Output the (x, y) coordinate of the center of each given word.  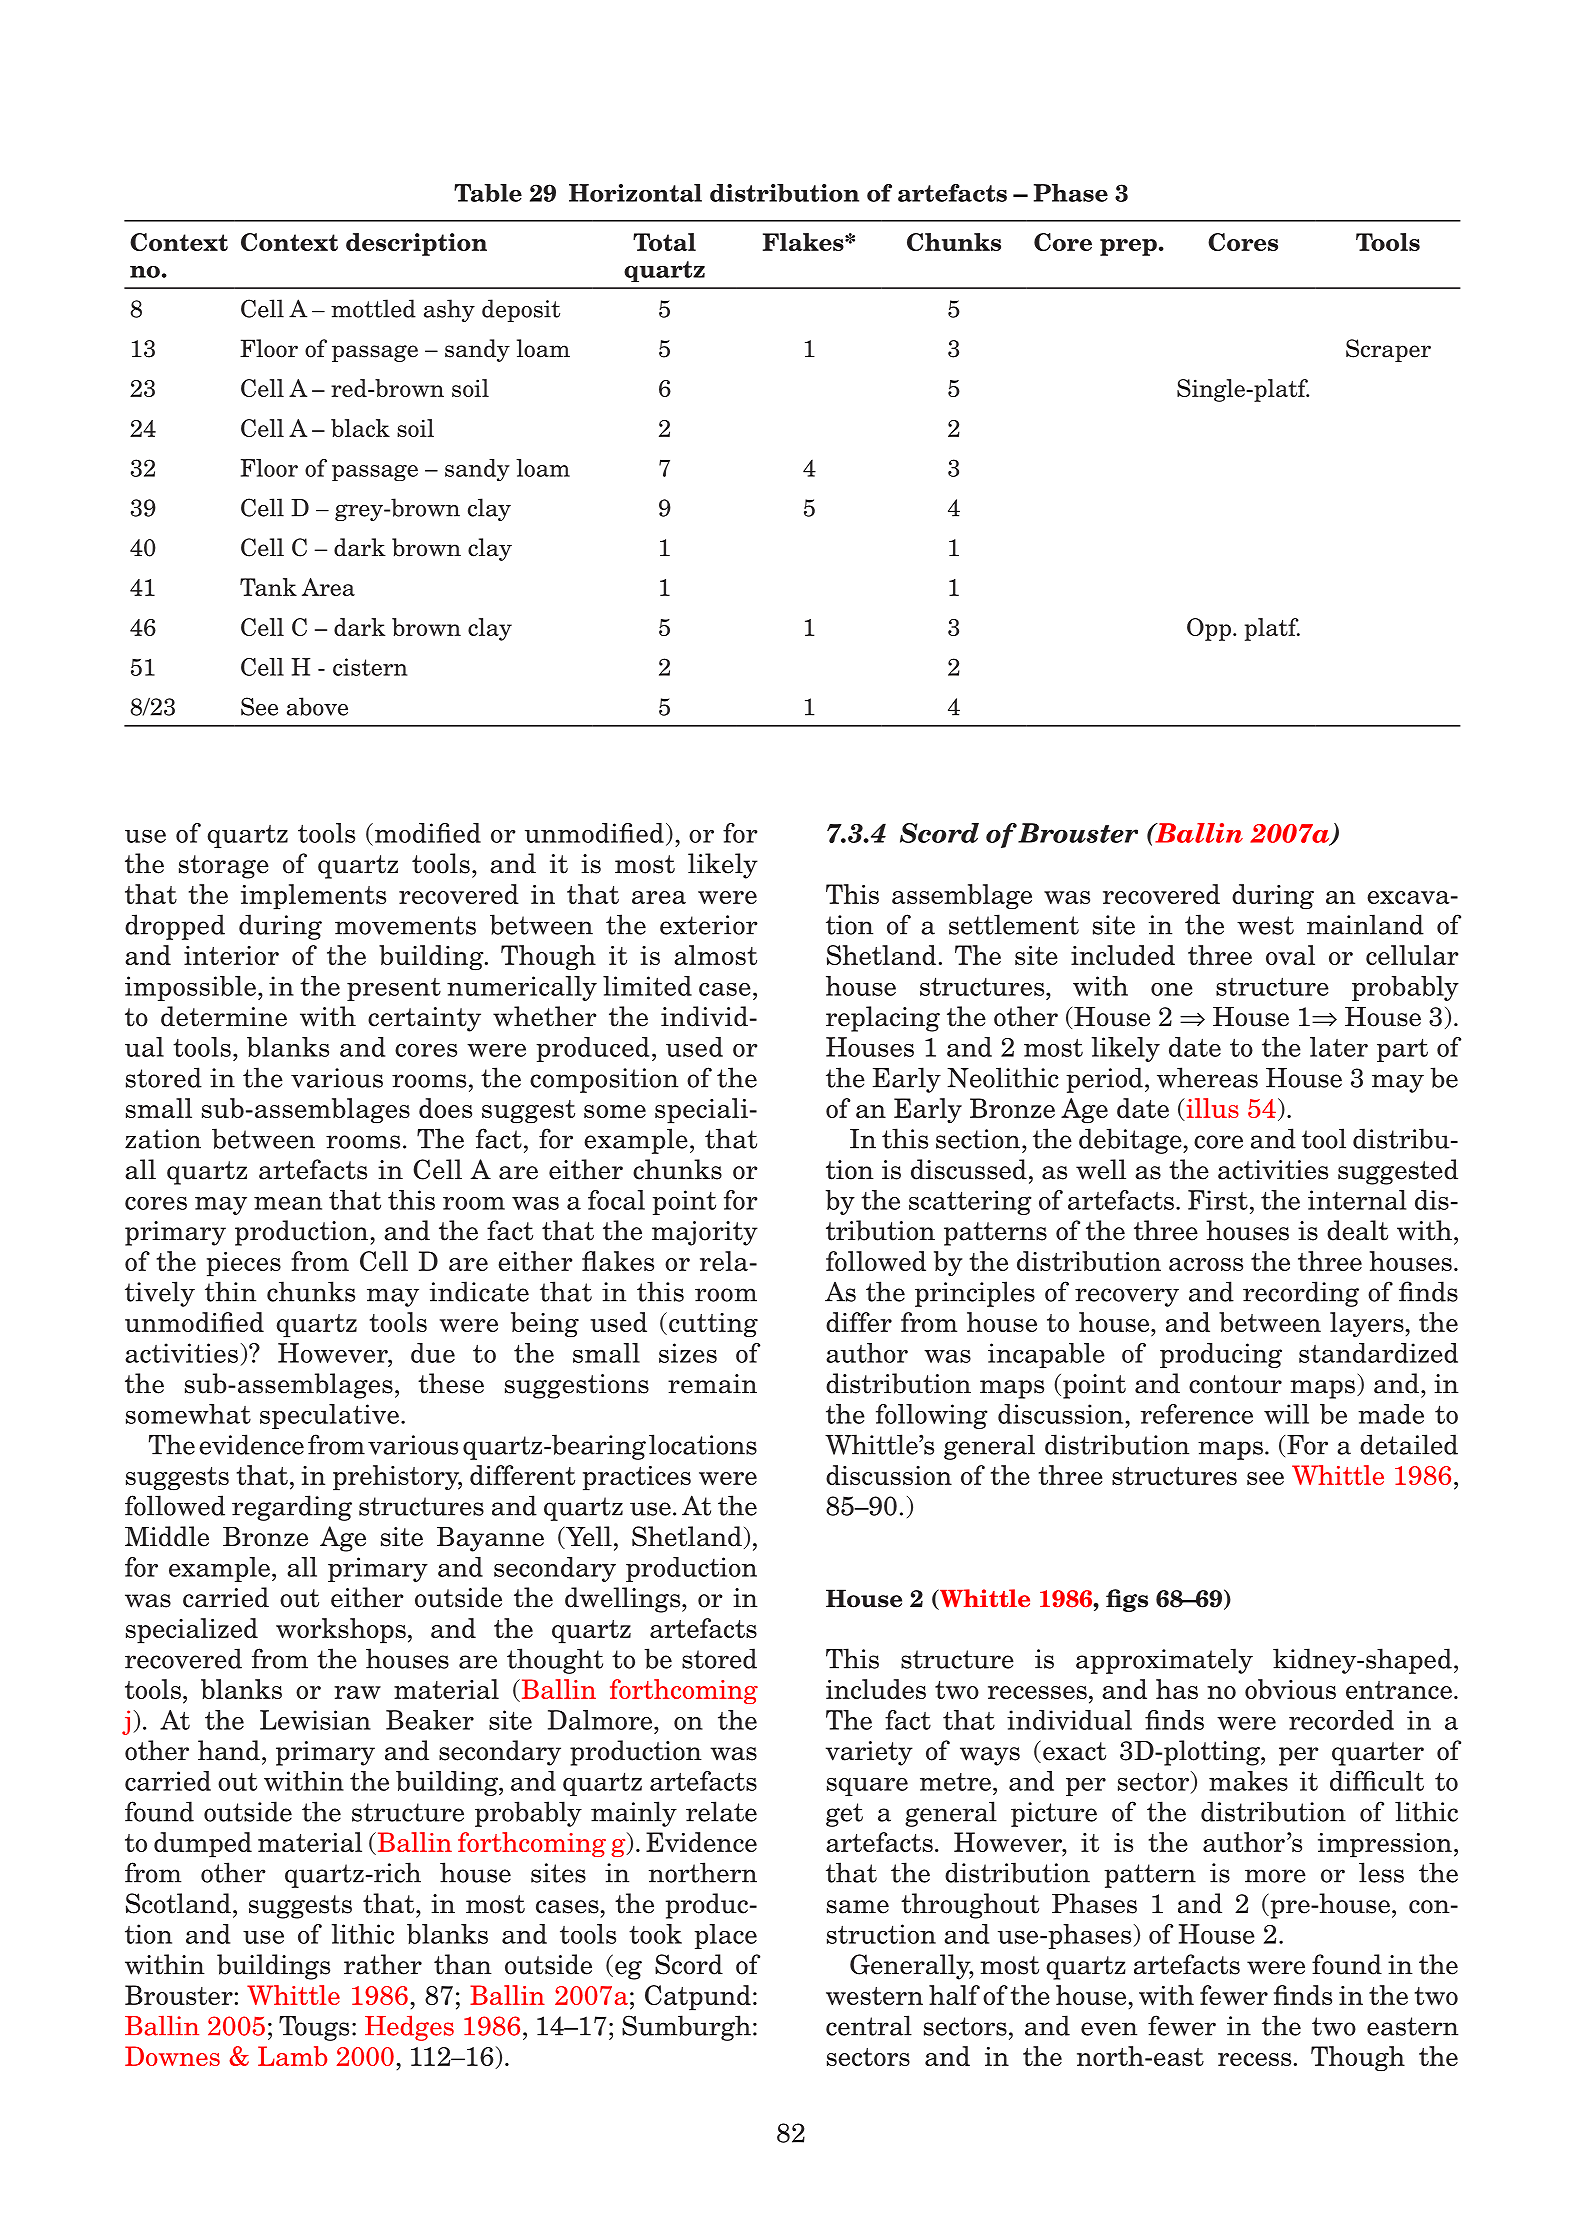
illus (1211, 1109)
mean (288, 1203)
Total (664, 242)
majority (705, 1233)
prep (1128, 247)
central (869, 2025)
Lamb (293, 2056)
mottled (373, 308)
